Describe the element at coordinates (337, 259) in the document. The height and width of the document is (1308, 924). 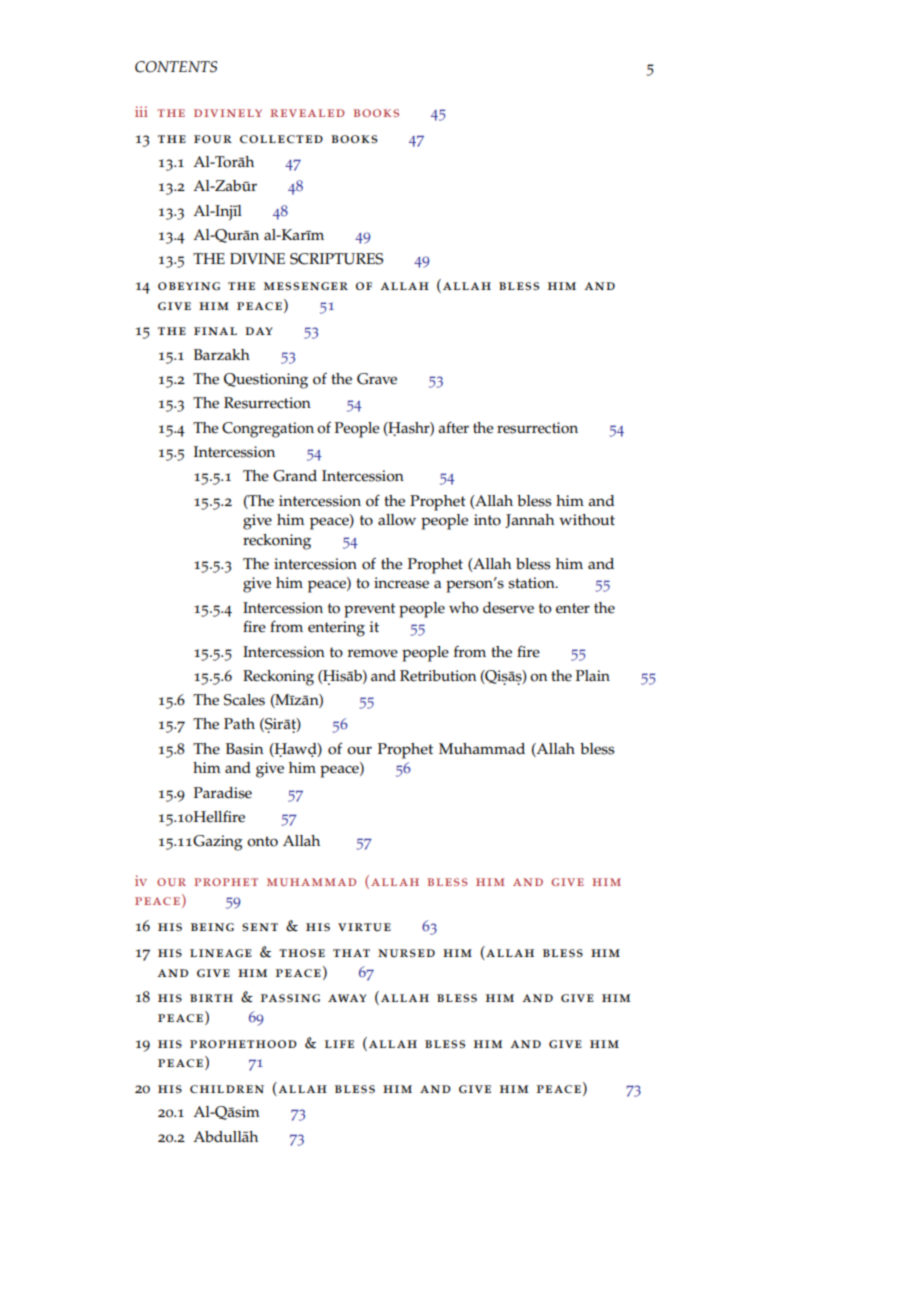
I see `SCRIPTURES` at that location.
